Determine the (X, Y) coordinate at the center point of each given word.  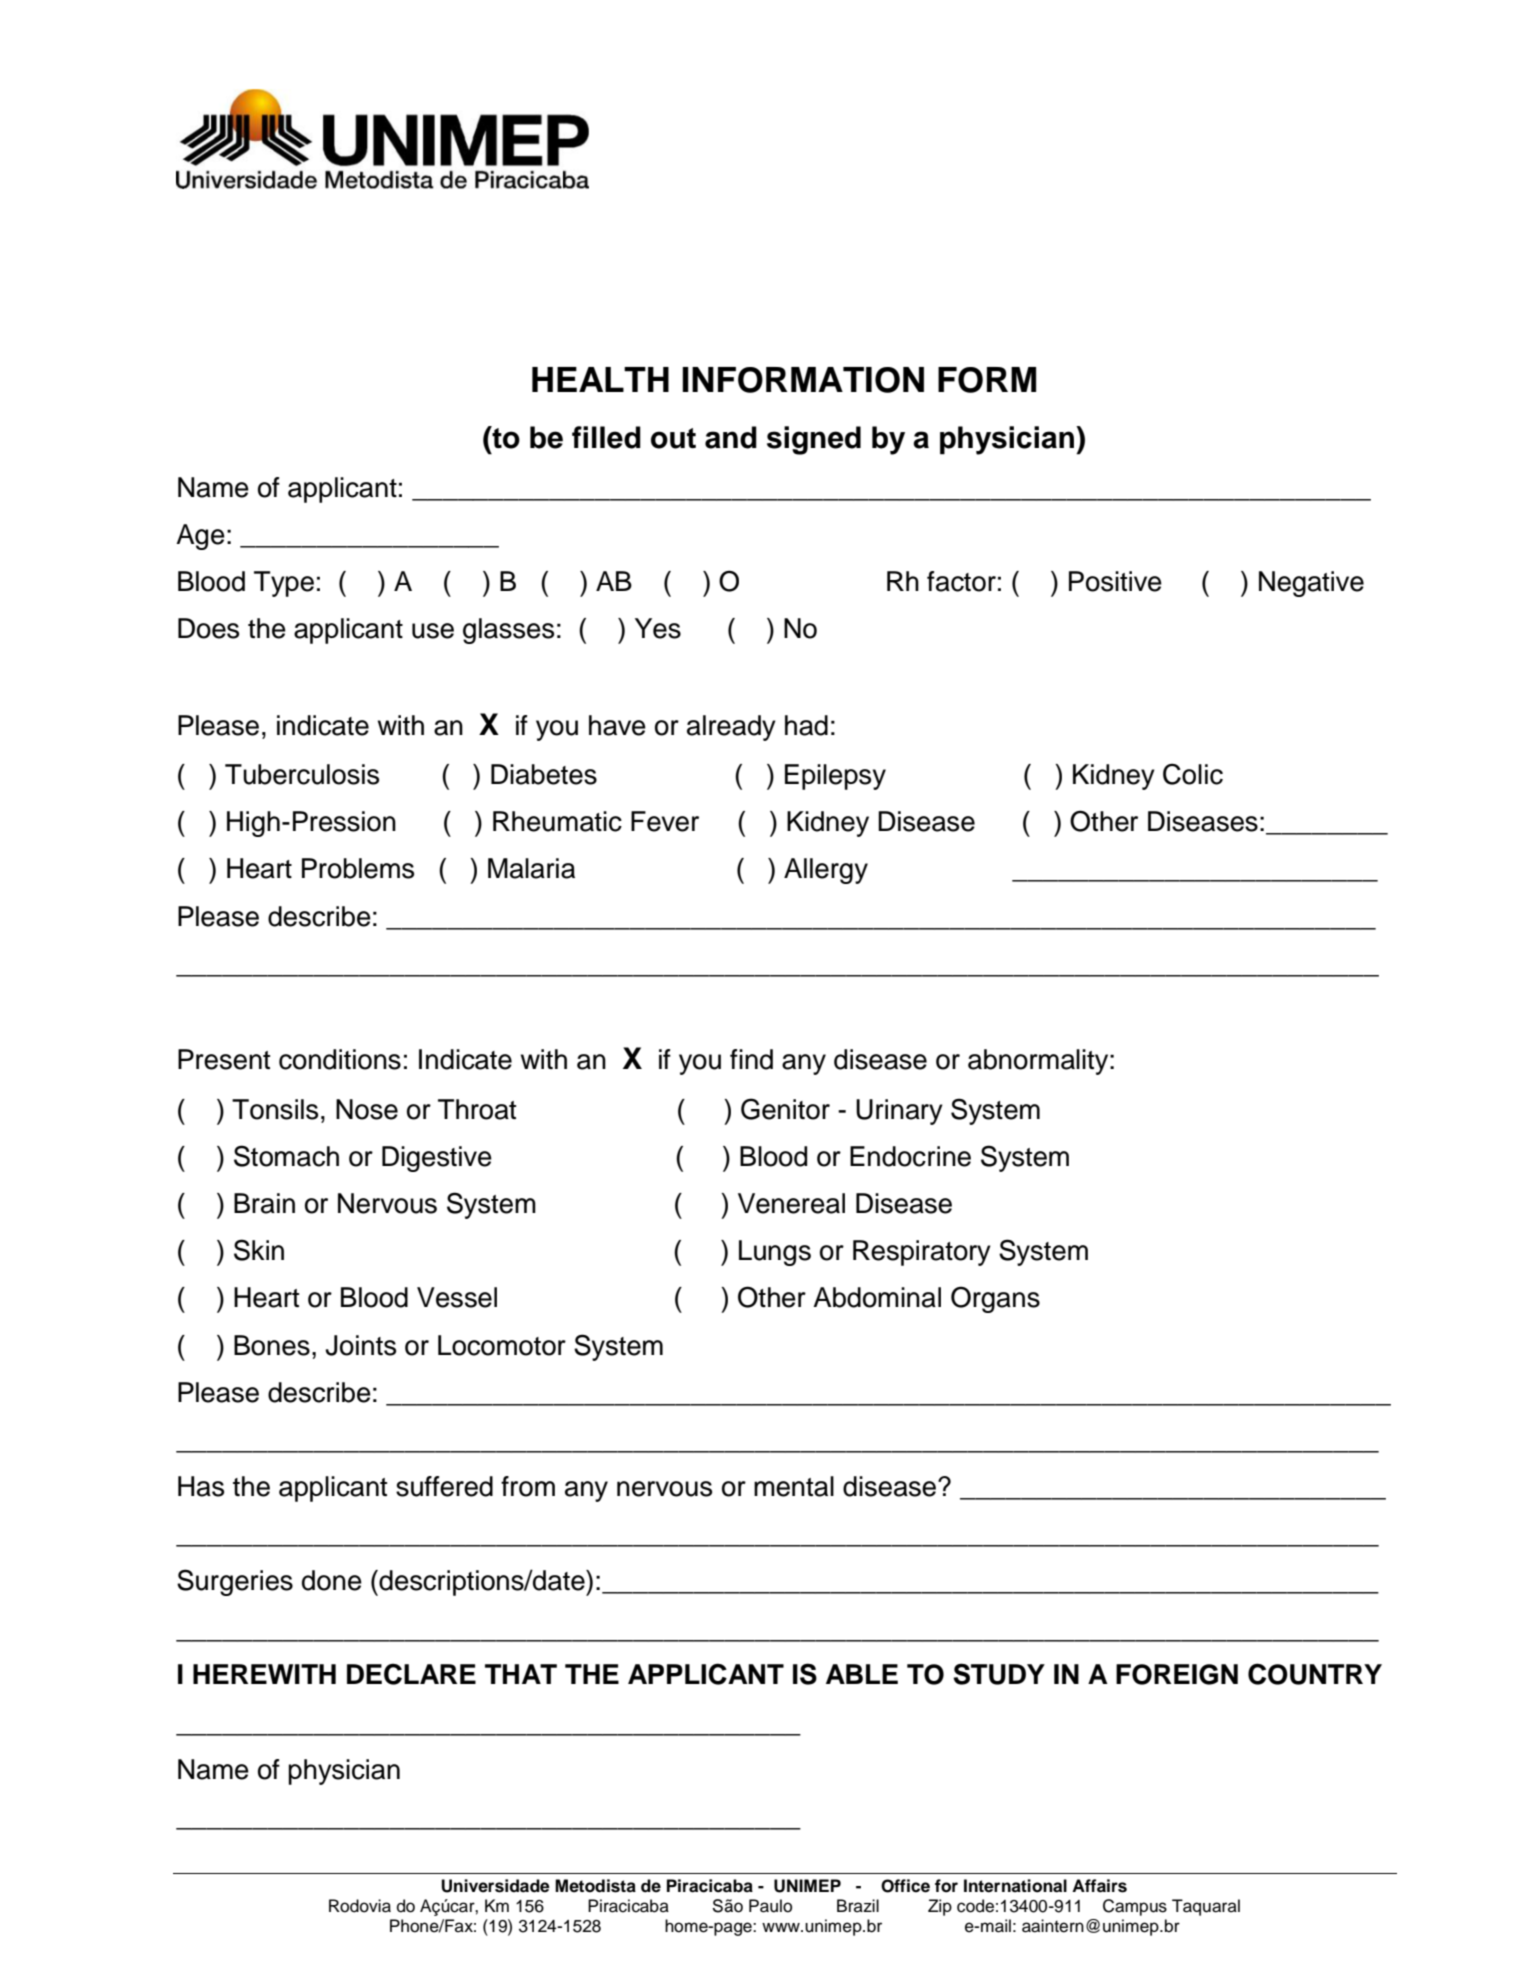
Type (284, 584)
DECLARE (411, 1674)
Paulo (770, 1906)
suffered (444, 1486)
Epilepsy (835, 777)
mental (794, 1486)
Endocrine (910, 1156)
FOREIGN (1177, 1674)
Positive (1115, 581)
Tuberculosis (302, 774)
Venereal (791, 1203)
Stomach (286, 1156)
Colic (1193, 774)
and (731, 437)
